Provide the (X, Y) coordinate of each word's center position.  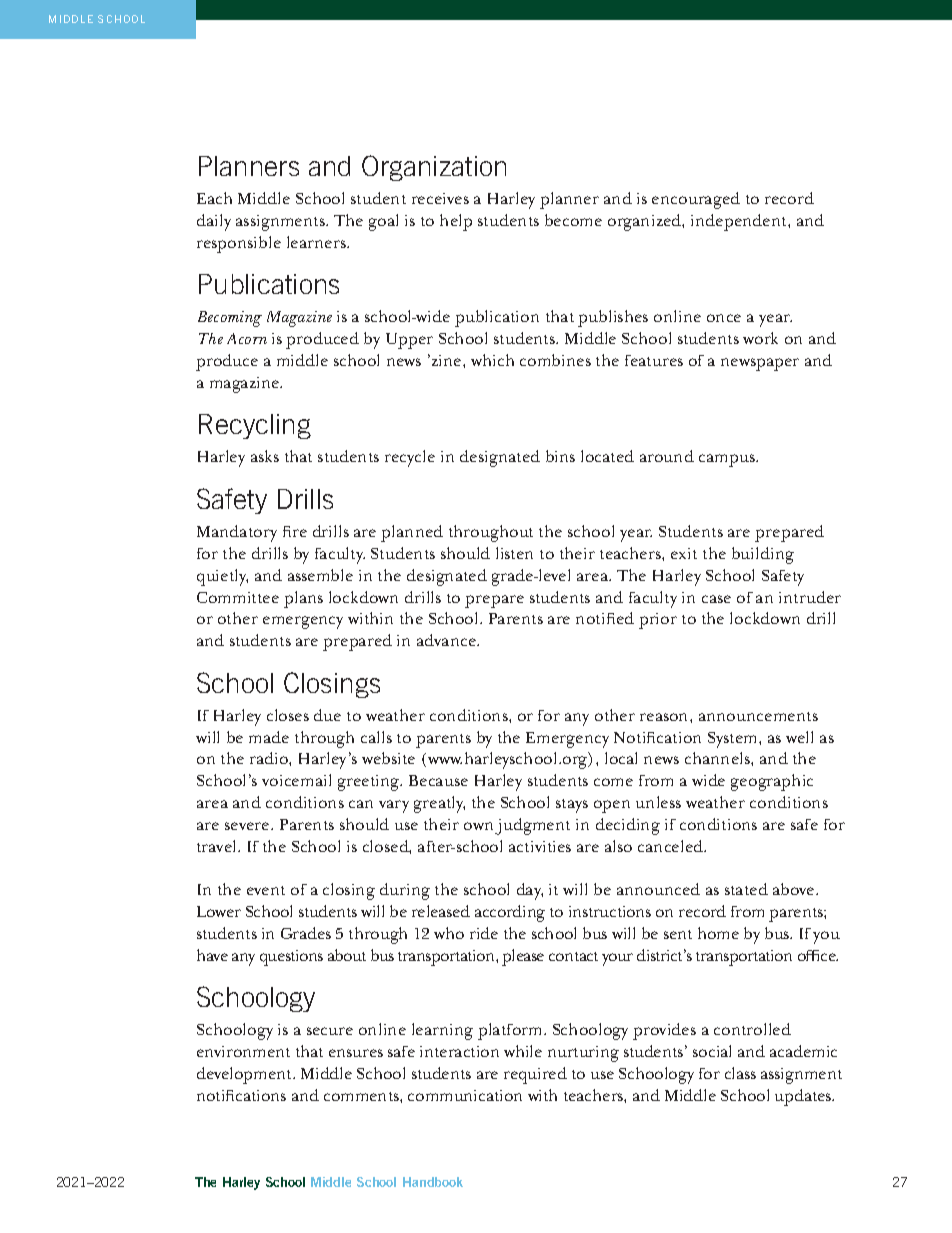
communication (465, 1095)
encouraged (696, 200)
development (246, 1075)
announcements (758, 716)
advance (447, 640)
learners (317, 242)
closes (288, 715)
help (456, 222)
